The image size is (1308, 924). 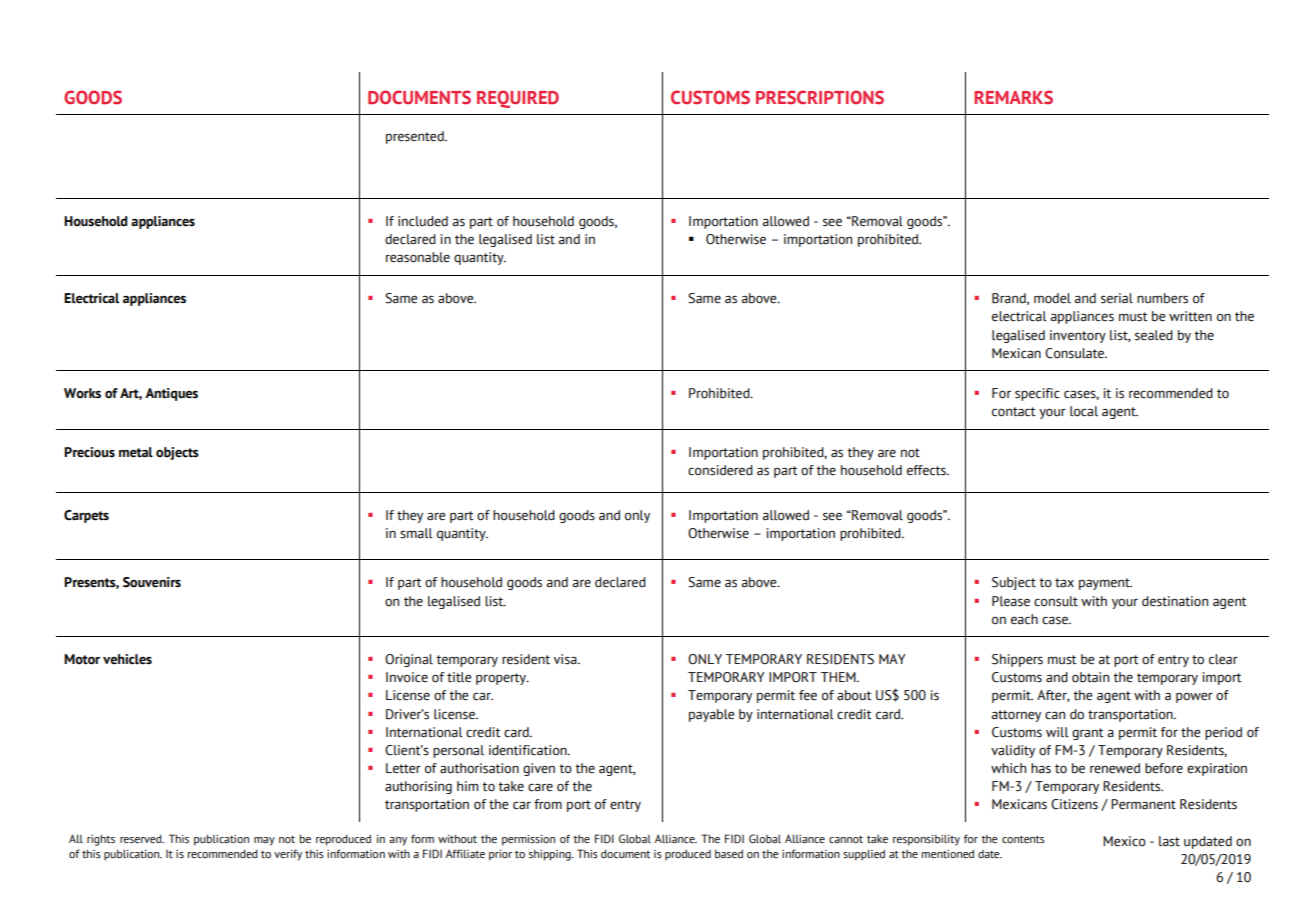 What do you see at coordinates (720, 470) in the screenshot?
I see `considered` at bounding box center [720, 470].
